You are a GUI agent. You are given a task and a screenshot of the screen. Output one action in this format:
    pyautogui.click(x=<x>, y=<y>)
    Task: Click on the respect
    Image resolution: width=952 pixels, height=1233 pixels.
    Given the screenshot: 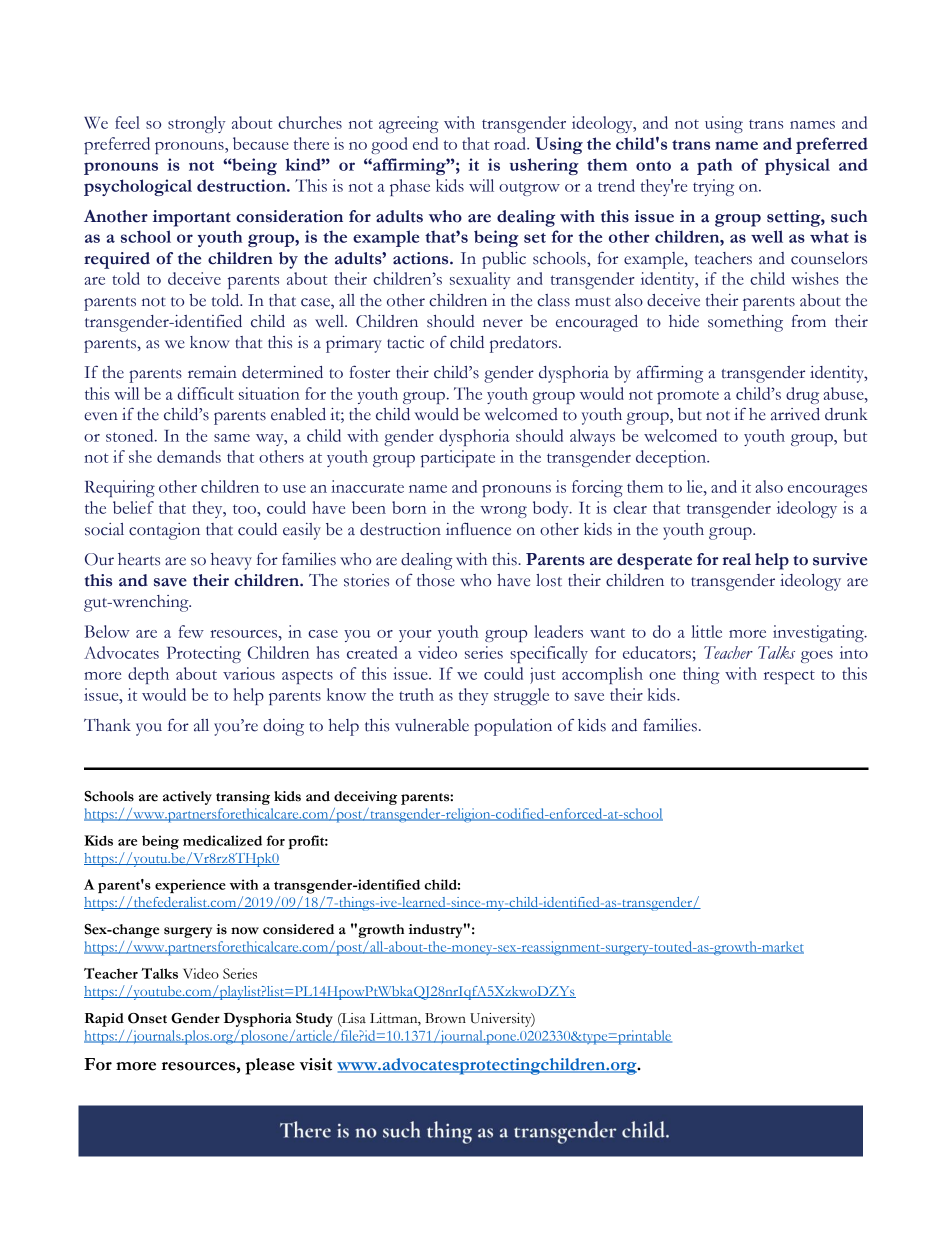 What is the action you would take?
    pyautogui.click(x=789, y=677)
